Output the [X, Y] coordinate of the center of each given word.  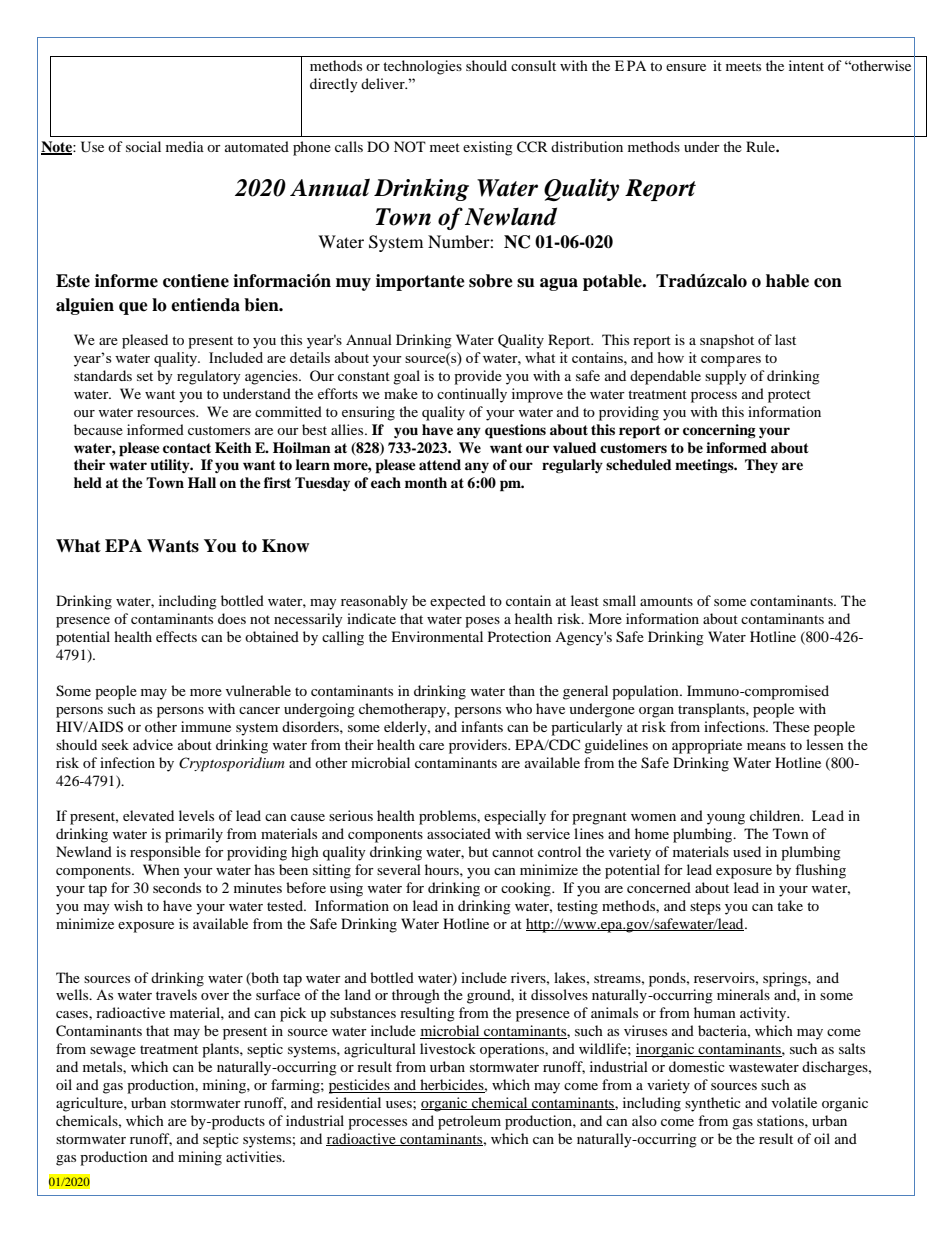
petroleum [469, 1122]
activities [255, 1156]
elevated [148, 815]
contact [187, 448]
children [776, 815]
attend [440, 464]
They [761, 466]
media [185, 146]
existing [488, 148]
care [431, 746]
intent [806, 65]
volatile [794, 1102]
